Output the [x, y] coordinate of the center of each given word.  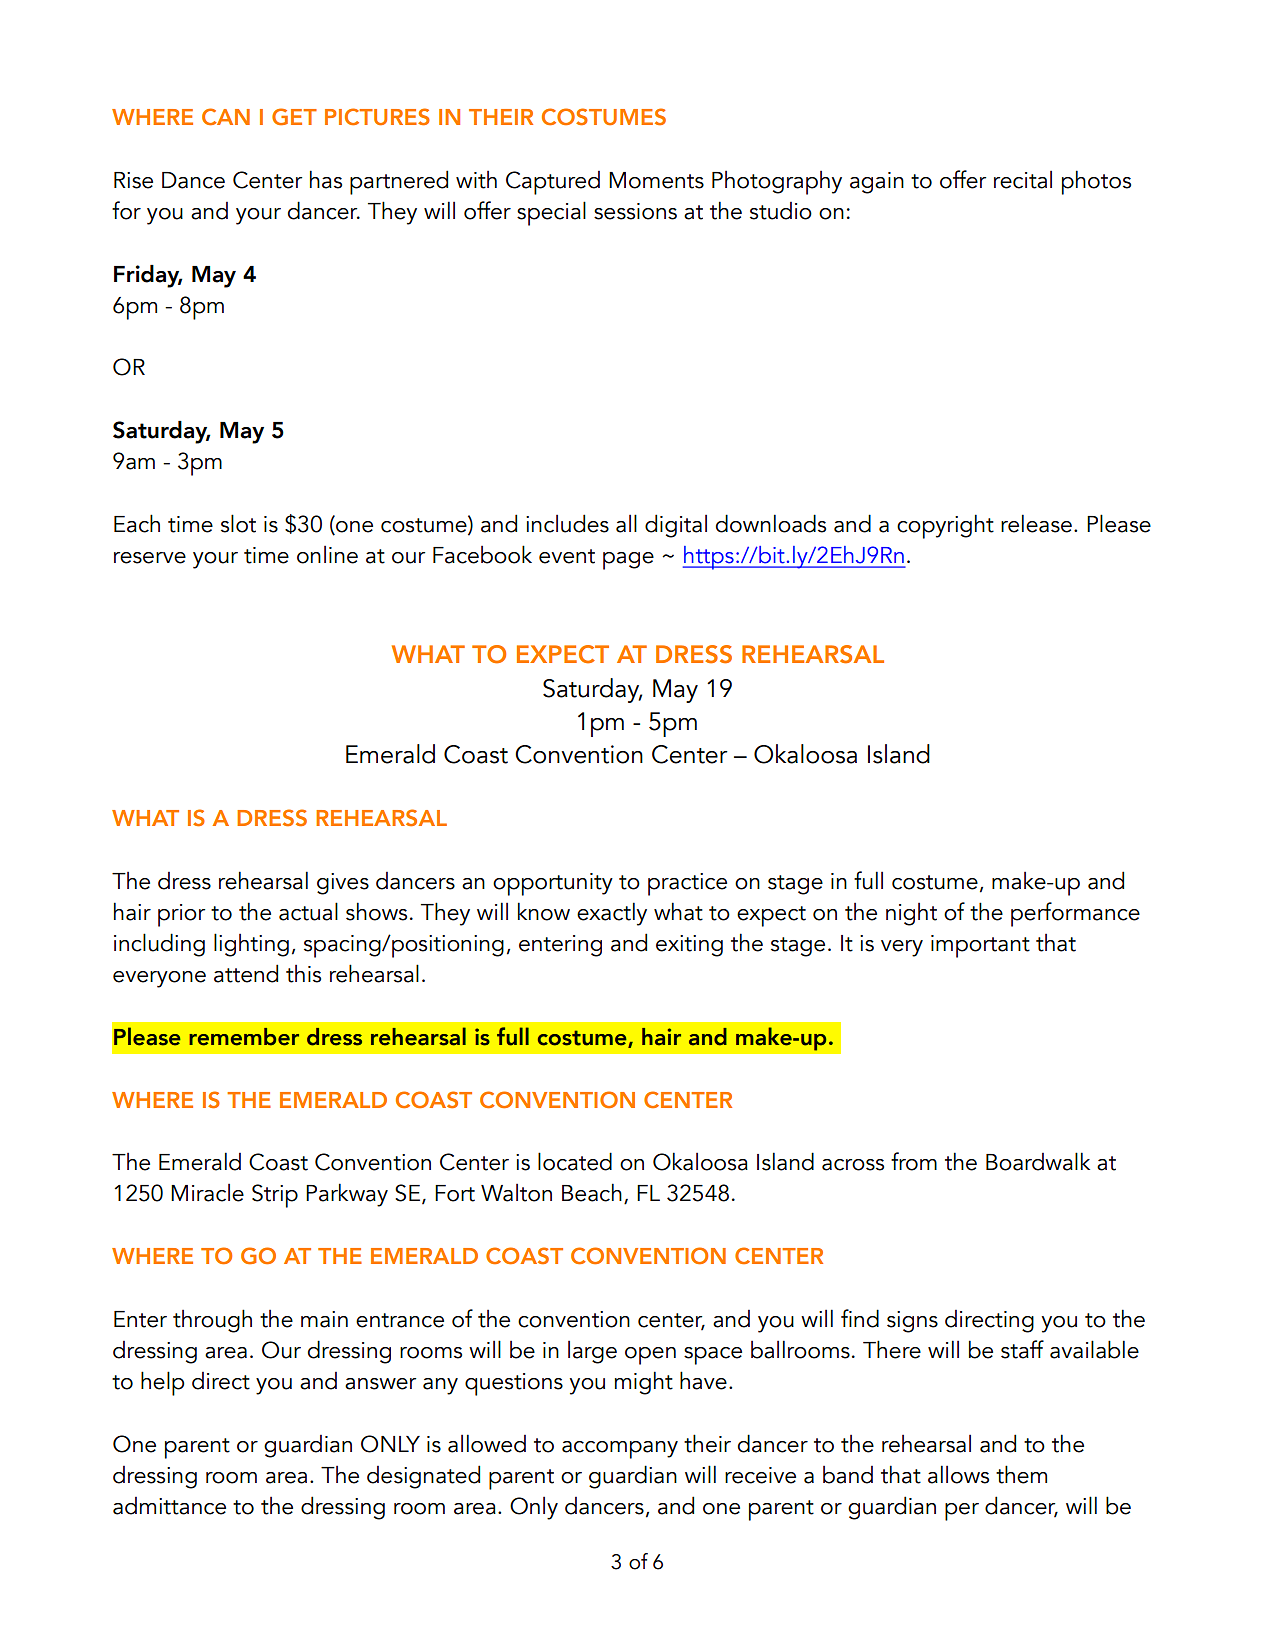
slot [238, 523]
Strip [275, 1196]
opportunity [553, 884]
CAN [226, 116]
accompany [620, 1450]
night [911, 914]
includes [567, 523]
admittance [169, 1506]
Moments [656, 180]
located [575, 1161]
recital [1023, 180]
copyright [945, 526]
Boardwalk [1038, 1161]
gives [343, 884]
